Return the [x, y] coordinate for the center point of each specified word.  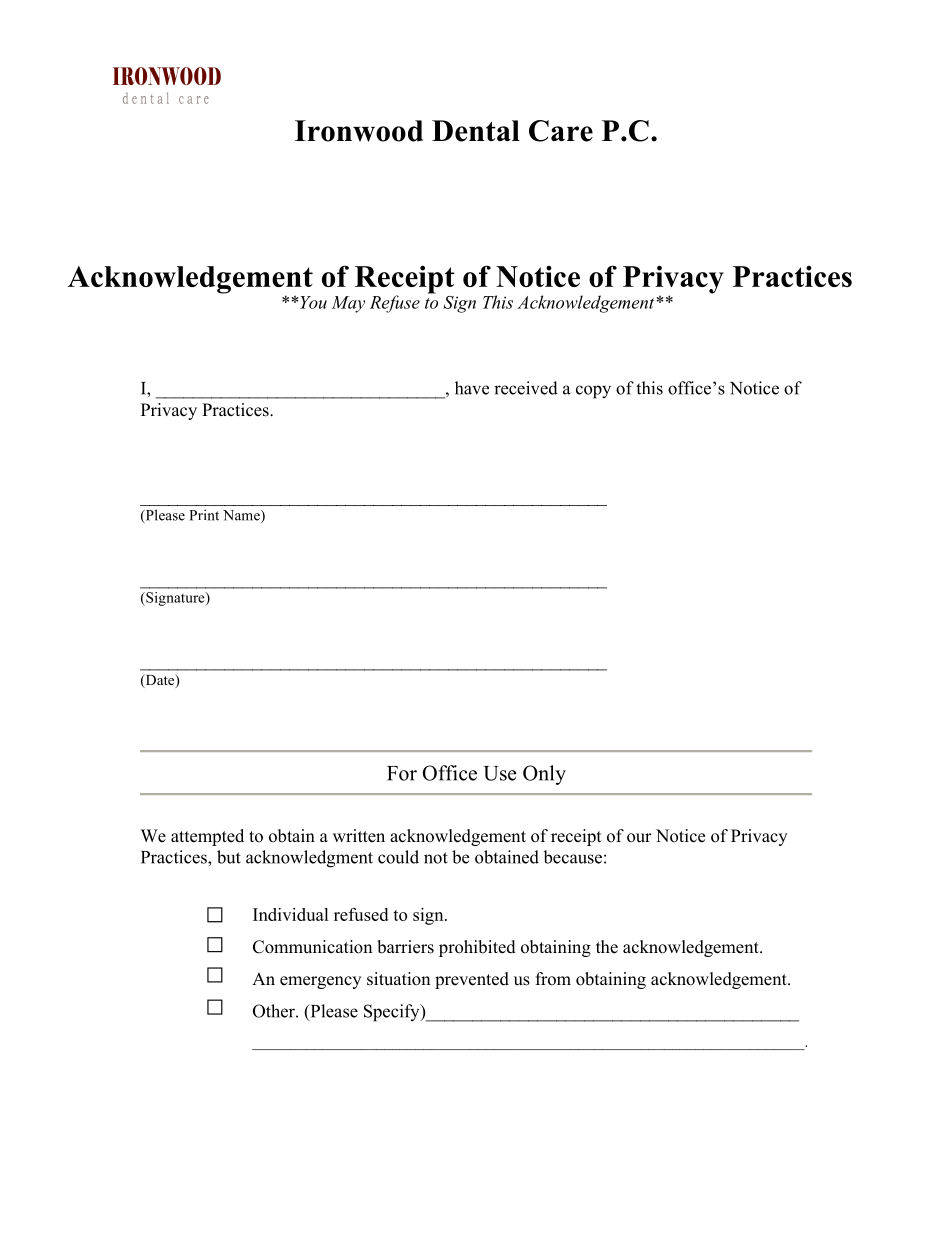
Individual [291, 914]
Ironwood [359, 131]
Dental [476, 131]
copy [593, 392]
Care [561, 131]
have [472, 388]
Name [242, 516]
